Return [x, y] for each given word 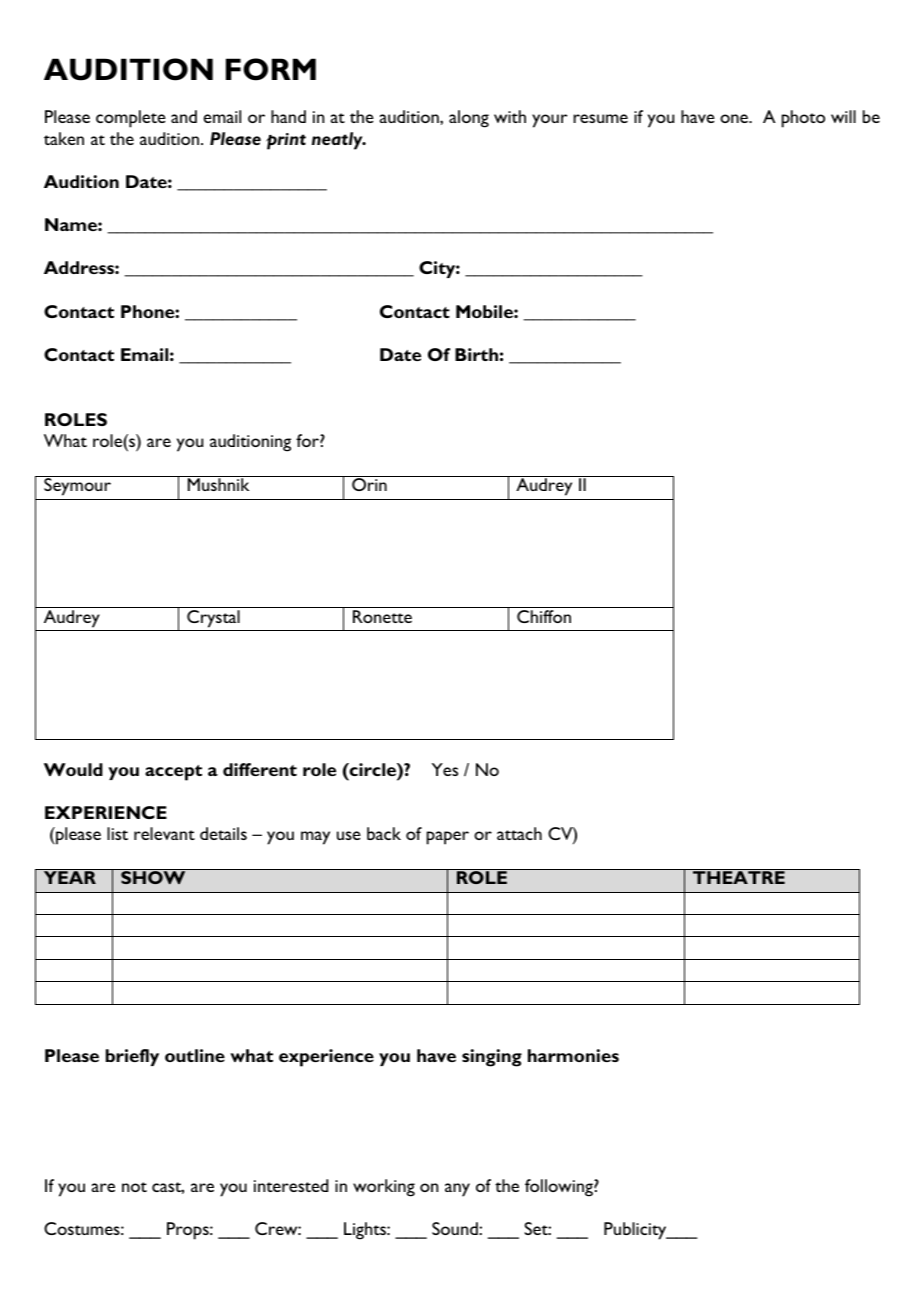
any [457, 1190]
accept [173, 773]
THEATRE [739, 877]
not [134, 1187]
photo [803, 119]
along [469, 119]
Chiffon [544, 616]
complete [131, 119]
